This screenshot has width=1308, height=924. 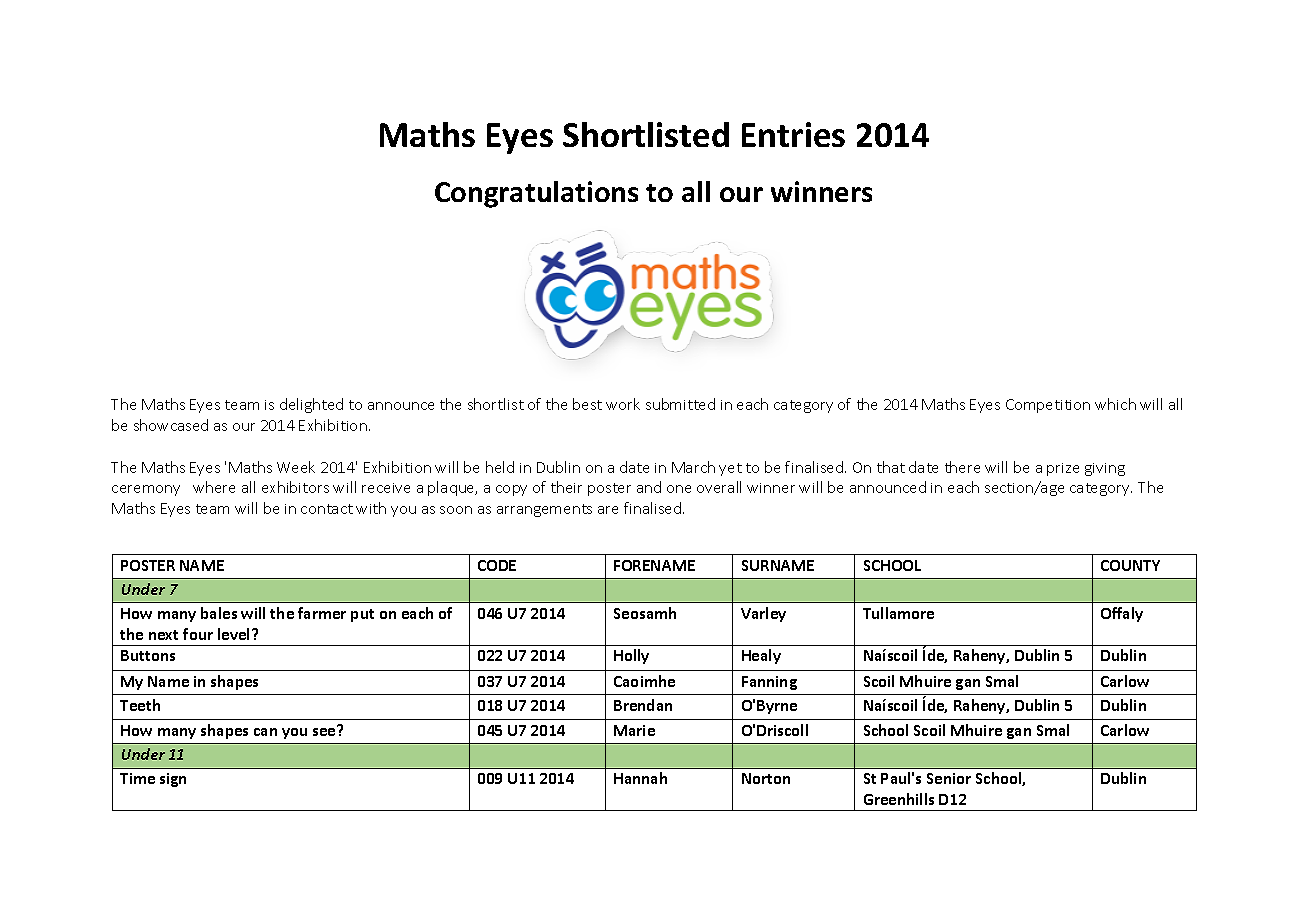 I want to click on prize, so click(x=1063, y=469).
